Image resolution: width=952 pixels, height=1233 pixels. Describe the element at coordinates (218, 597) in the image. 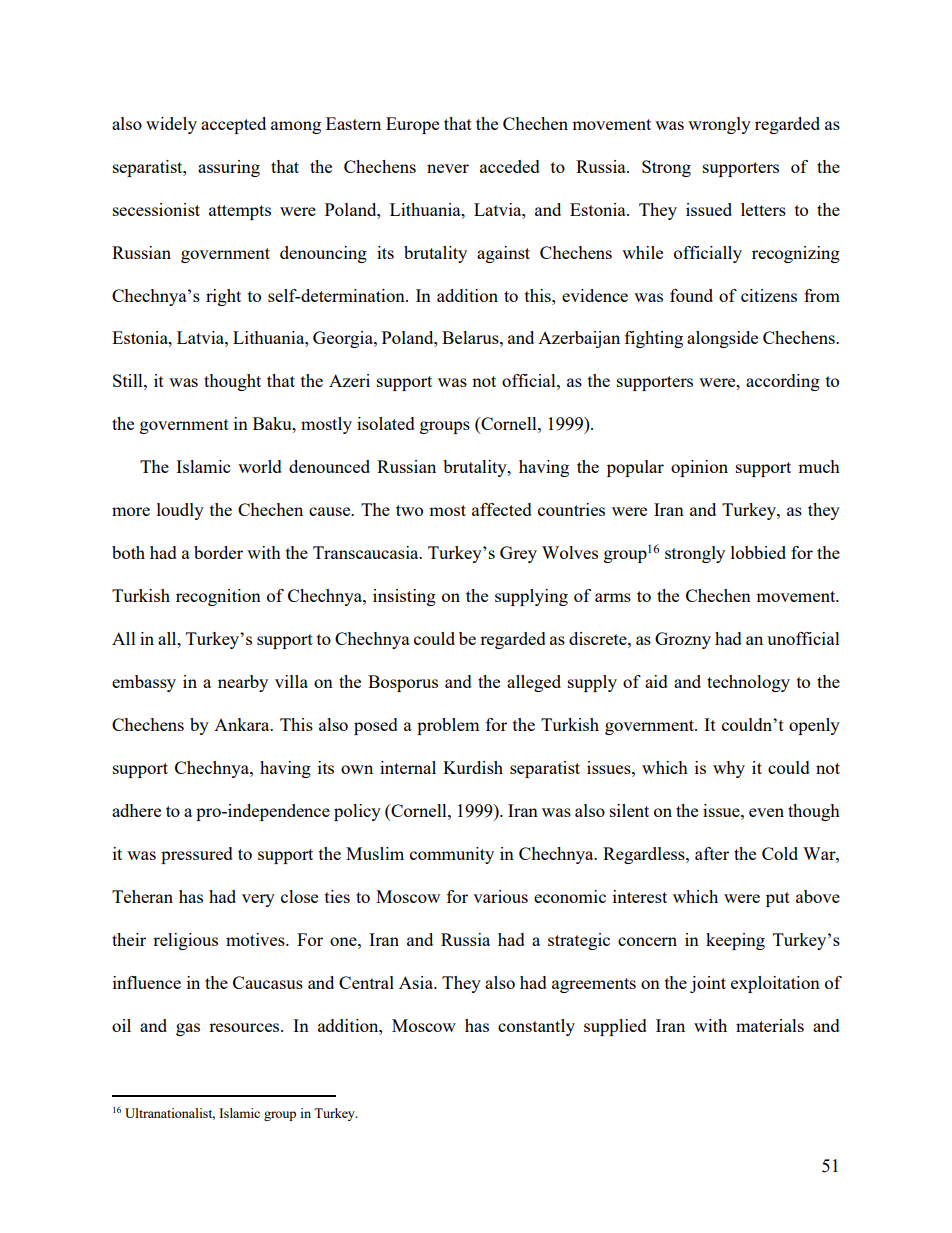

I see `recognition` at that location.
